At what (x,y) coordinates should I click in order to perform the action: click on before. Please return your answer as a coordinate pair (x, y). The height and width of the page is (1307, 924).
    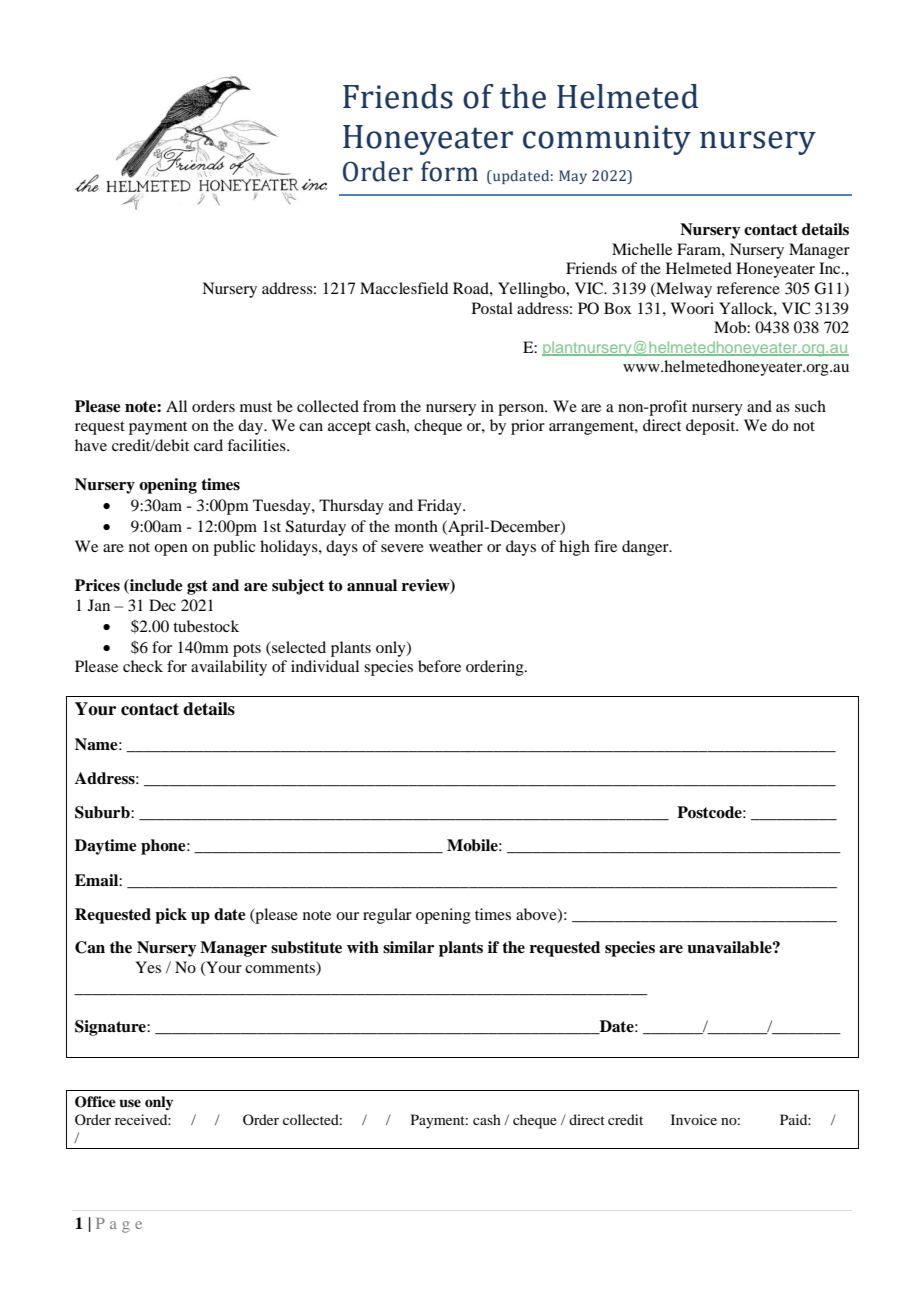
    Looking at the image, I should click on (439, 666).
